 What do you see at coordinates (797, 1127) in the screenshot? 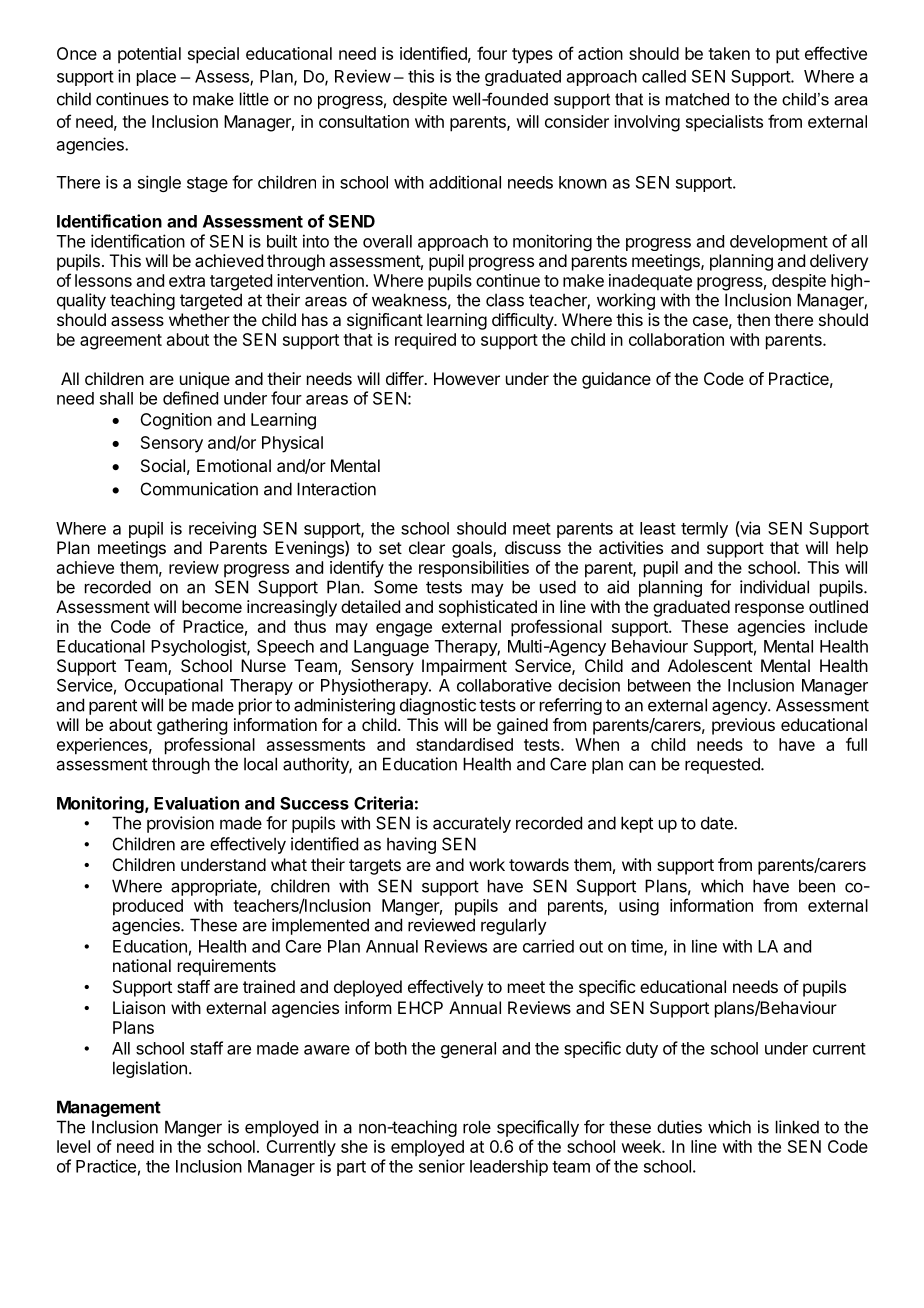
I see `linked` at bounding box center [797, 1127].
